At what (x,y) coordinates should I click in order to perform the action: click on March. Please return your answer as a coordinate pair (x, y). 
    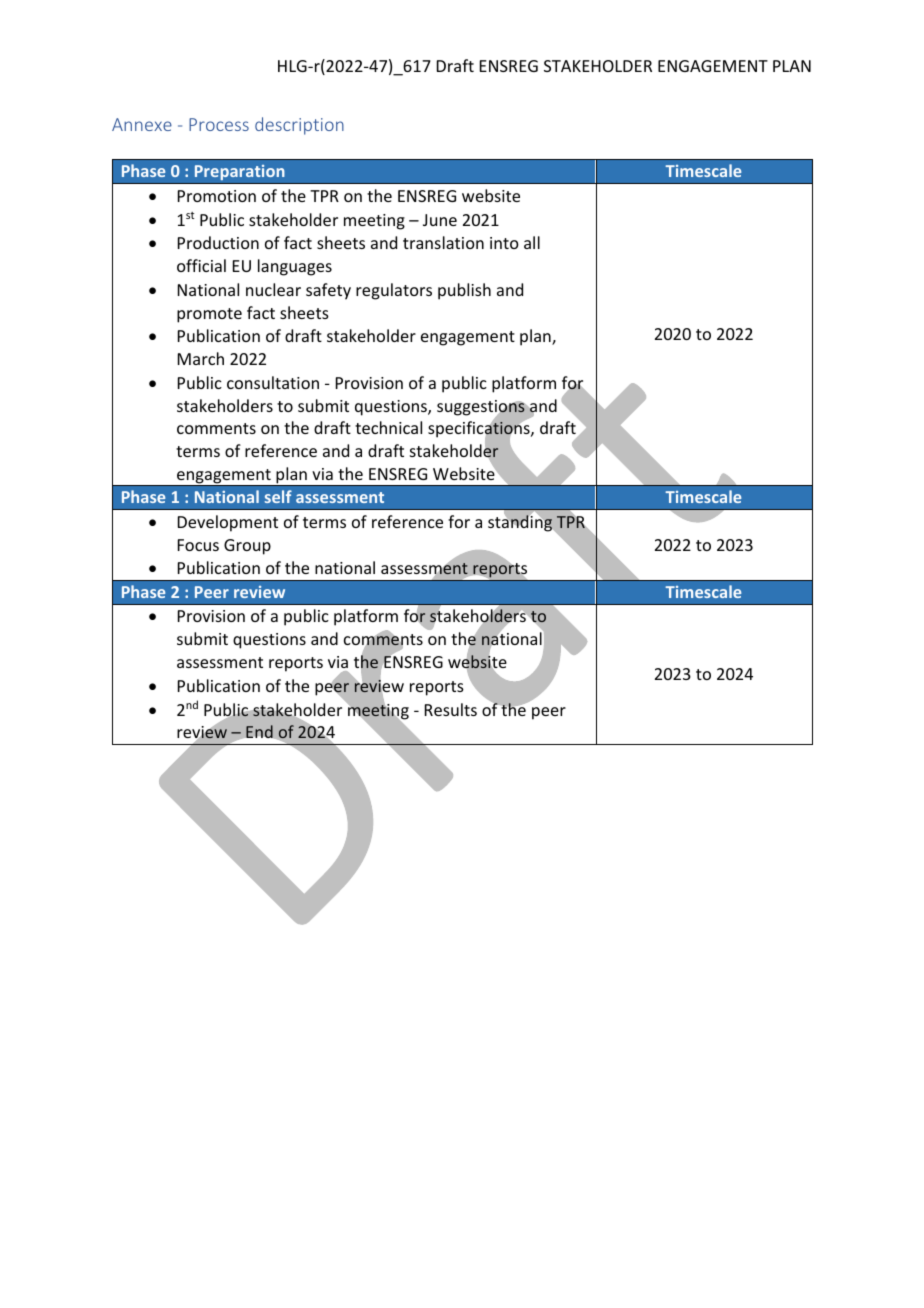
    Looking at the image, I should click on (201, 358).
